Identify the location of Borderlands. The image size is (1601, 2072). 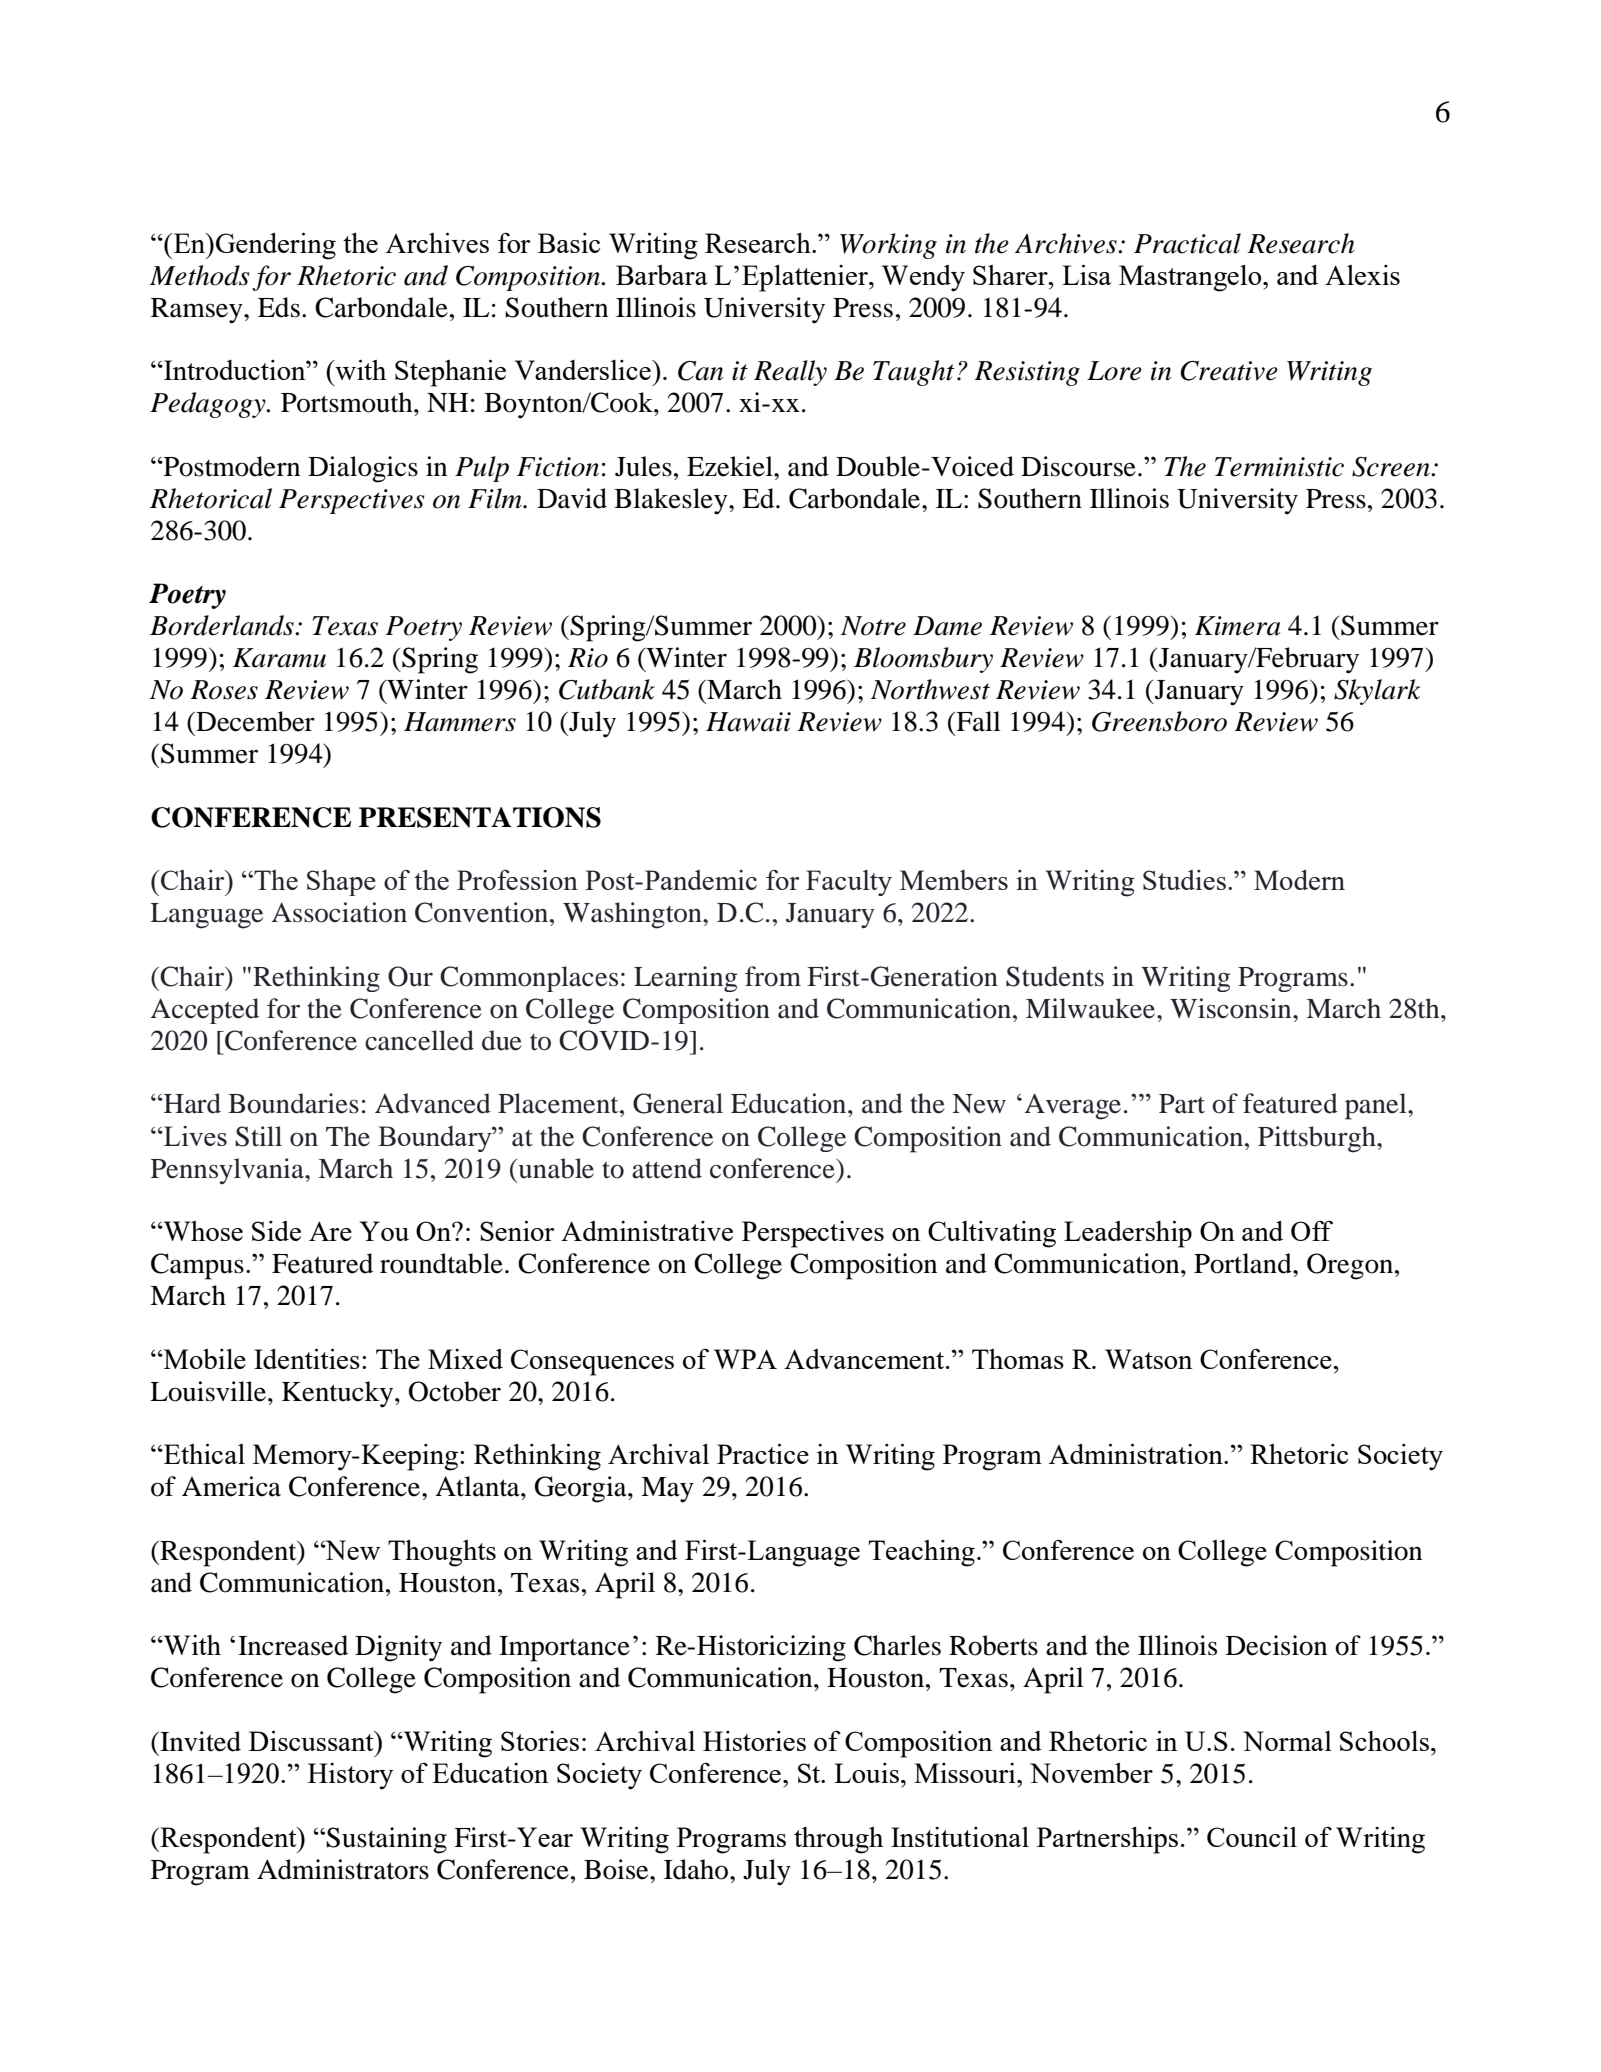
(223, 625).
